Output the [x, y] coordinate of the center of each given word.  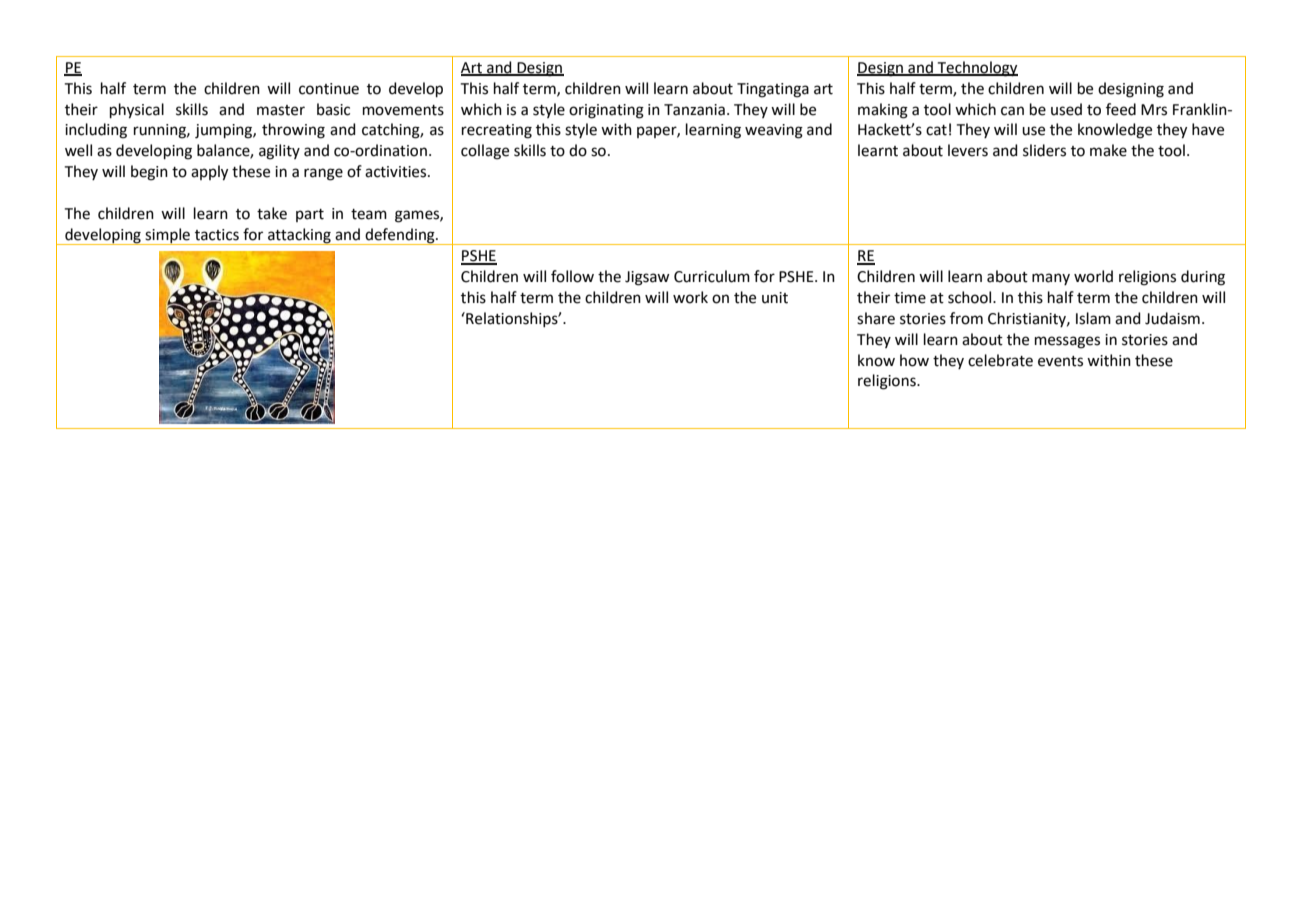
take [272, 213]
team [369, 214]
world [1093, 276]
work [690, 297]
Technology [977, 69]
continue [329, 89]
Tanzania [694, 110]
